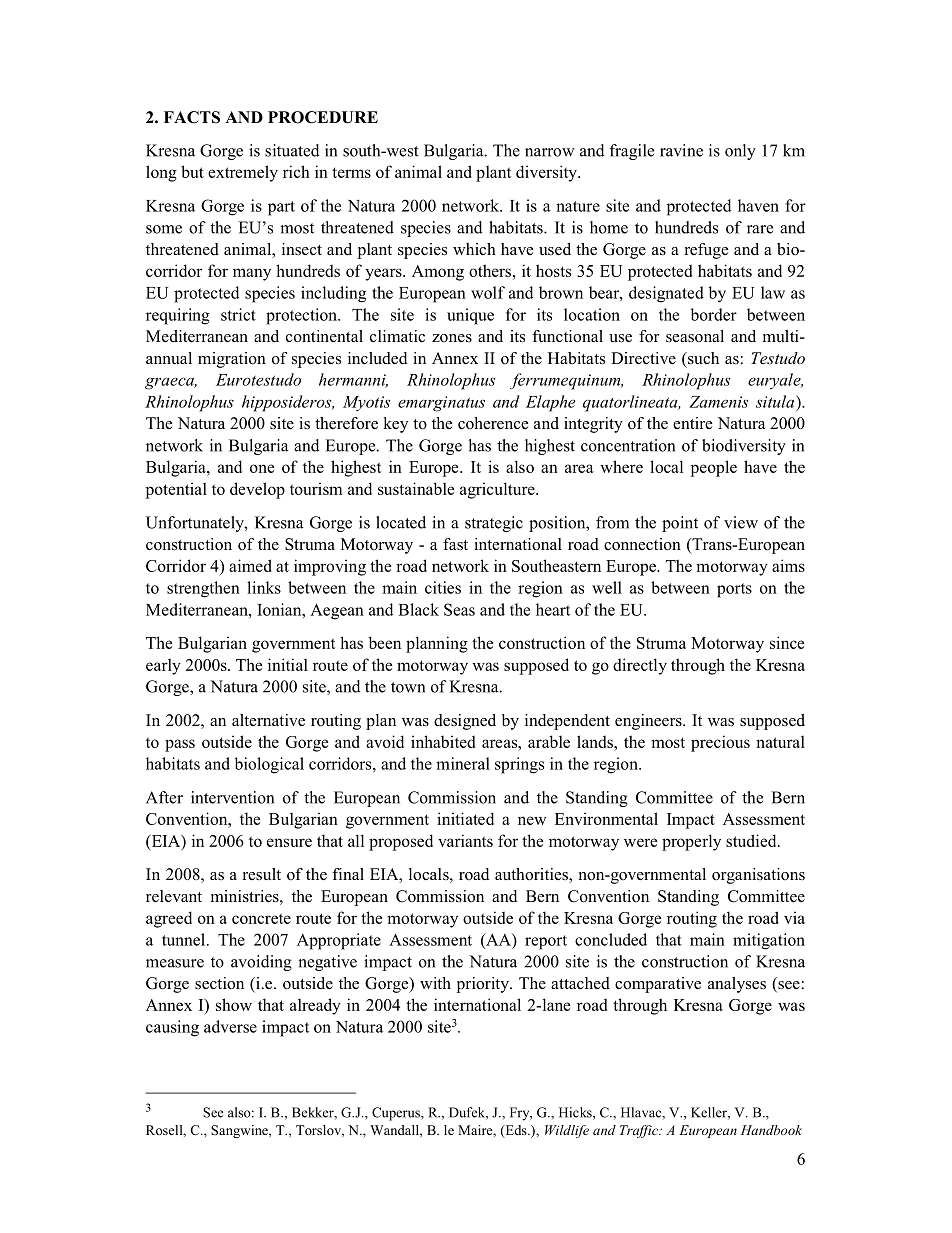  Describe the element at coordinates (230, 1026) in the screenshot. I see `adverse` at that location.
